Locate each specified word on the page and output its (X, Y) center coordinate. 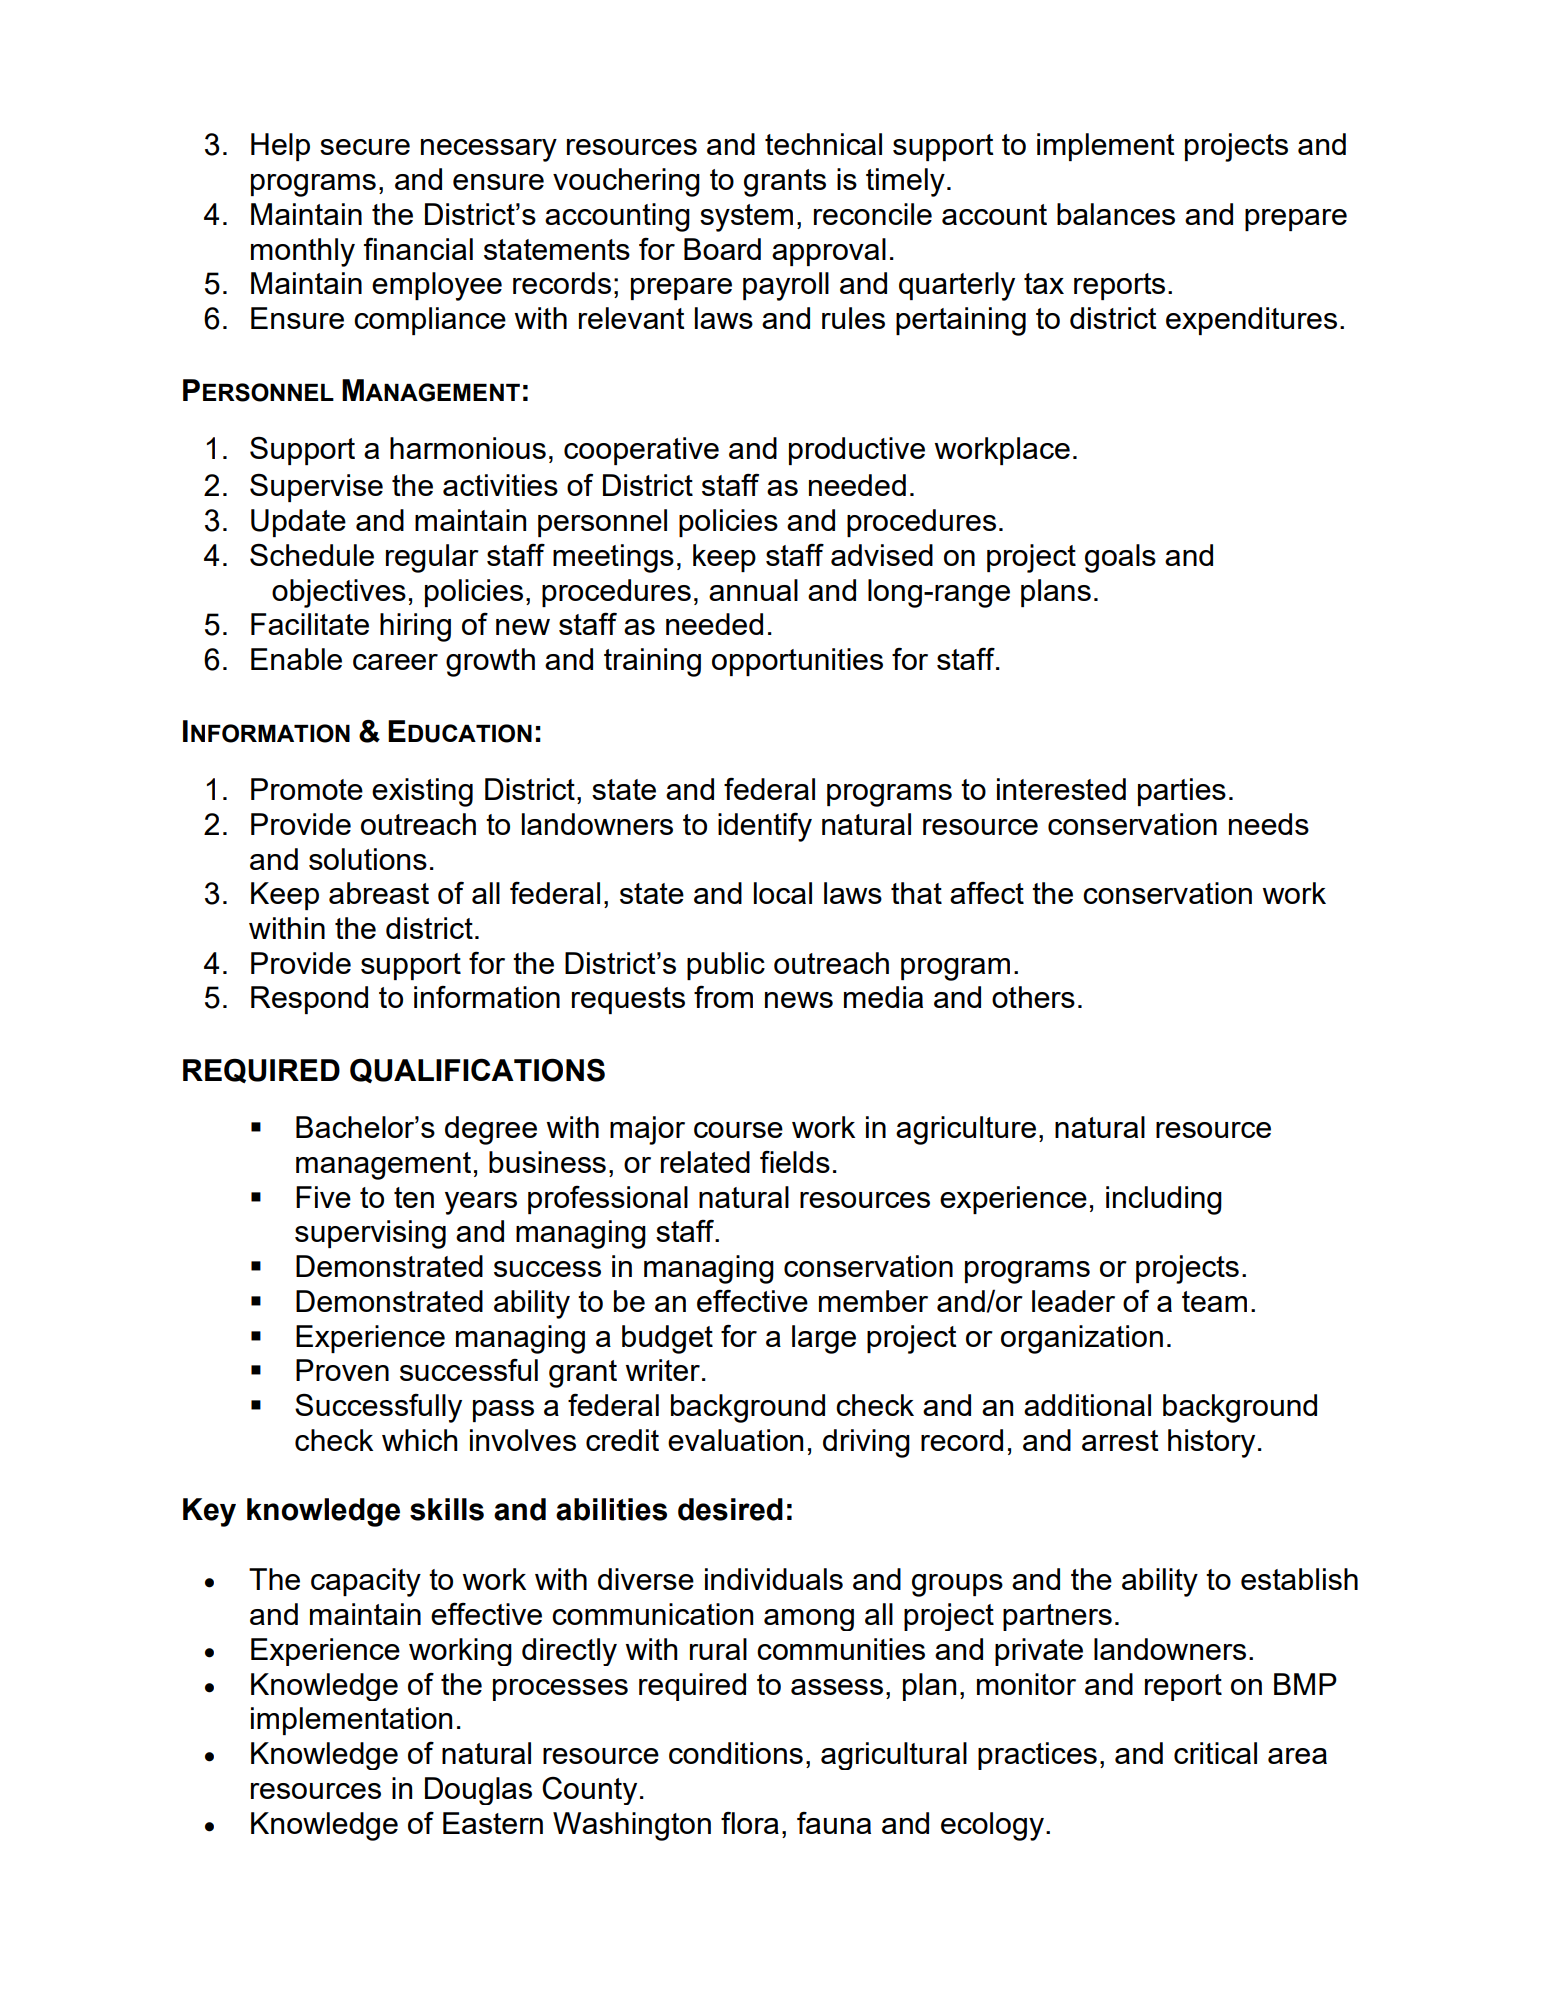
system (746, 218)
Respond (309, 1000)
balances (1116, 214)
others (1033, 997)
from (723, 996)
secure (365, 147)
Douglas (478, 1791)
